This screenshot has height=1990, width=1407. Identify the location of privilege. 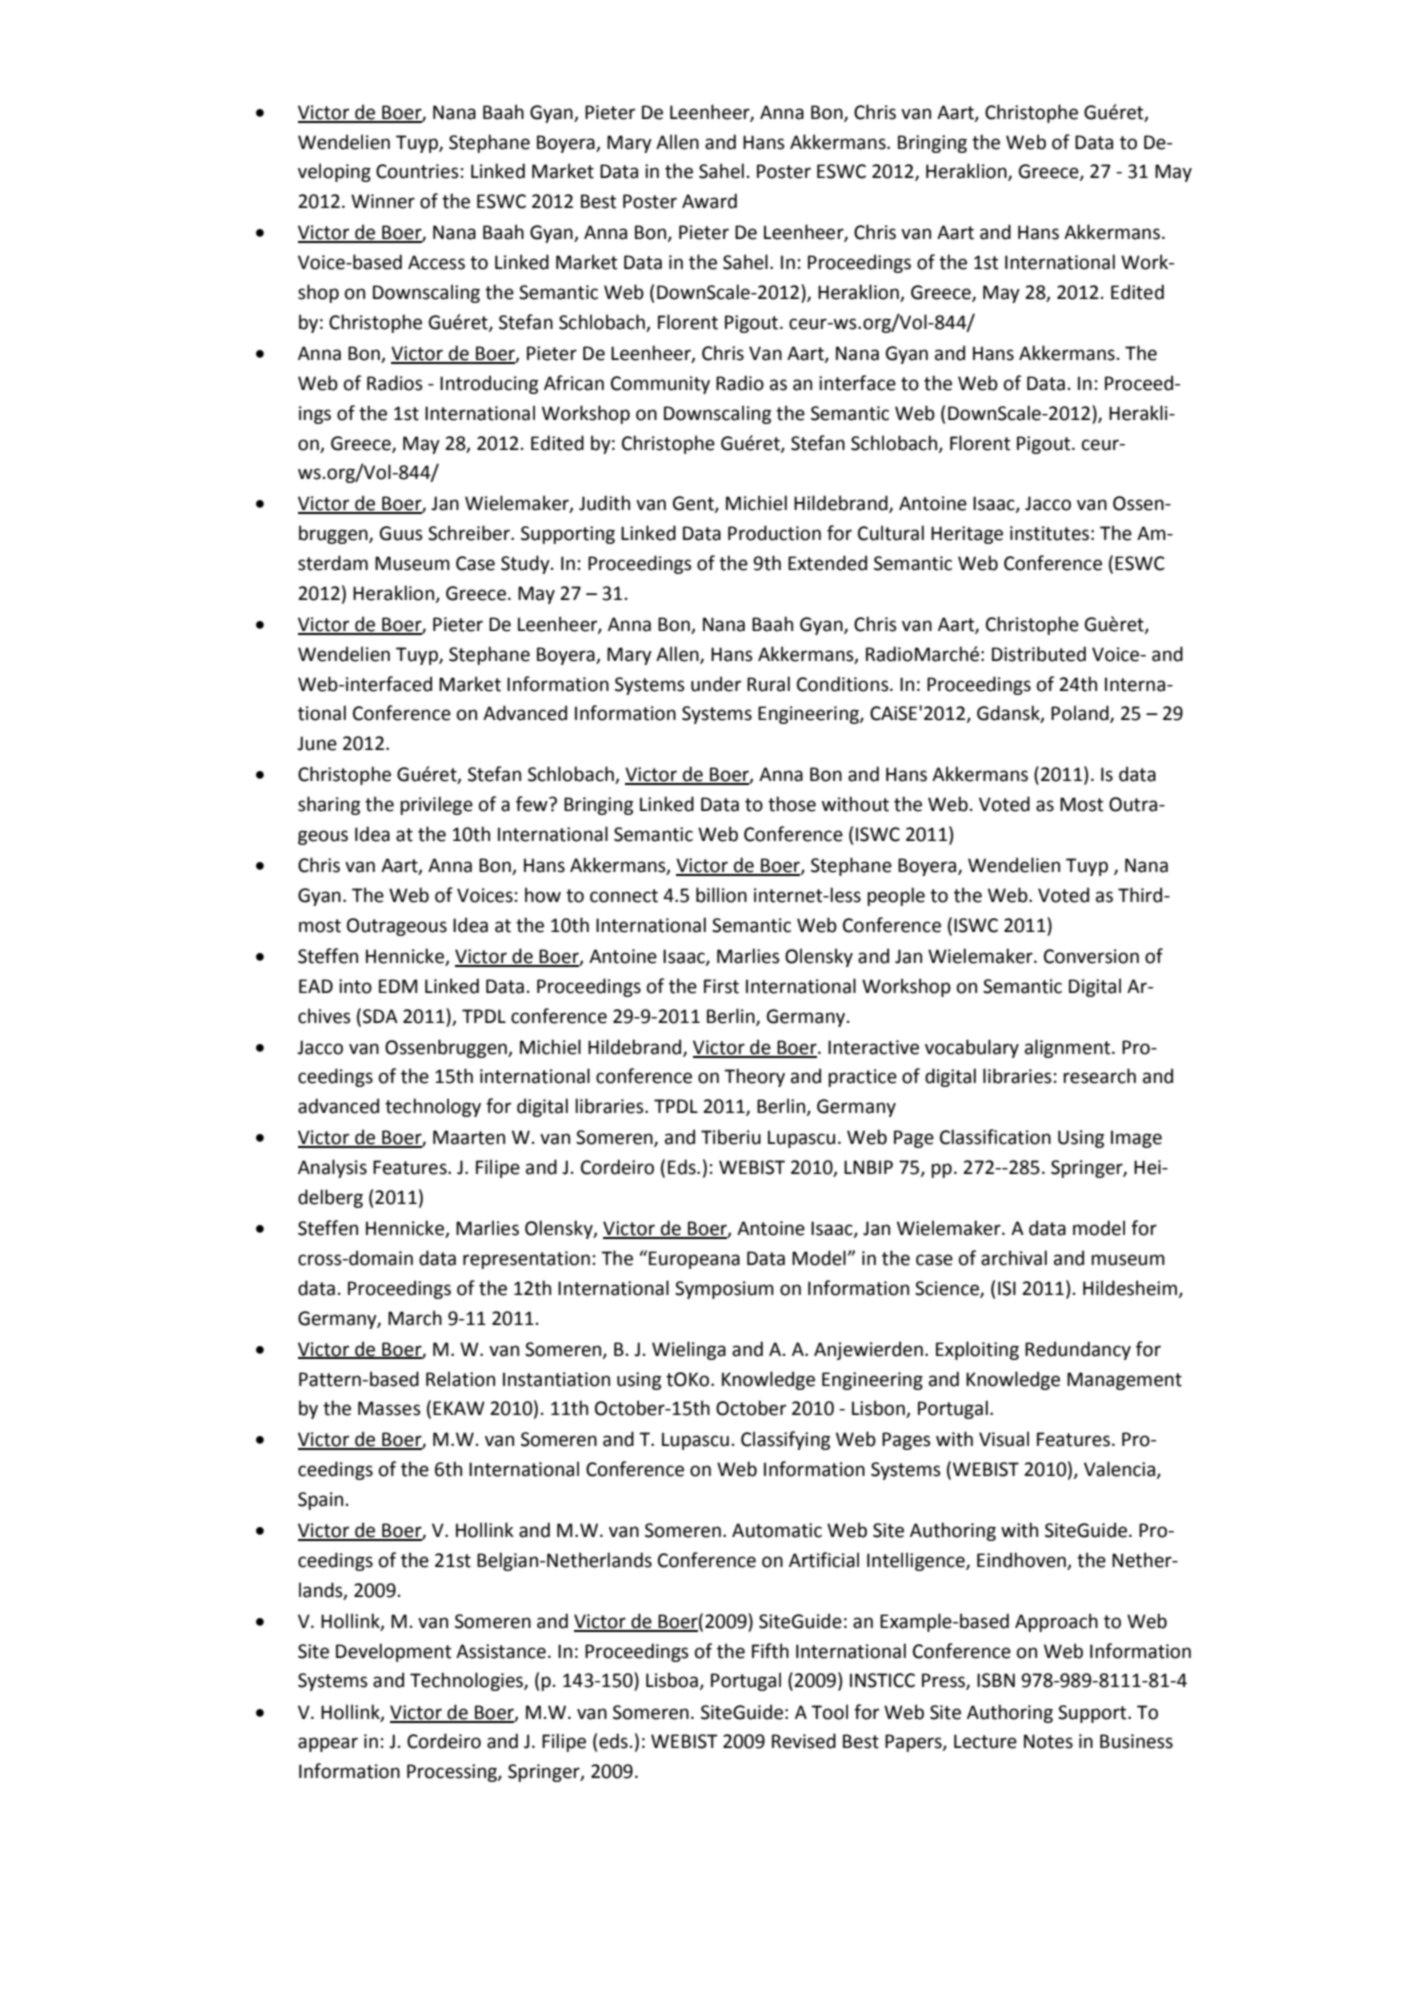
(436, 805).
